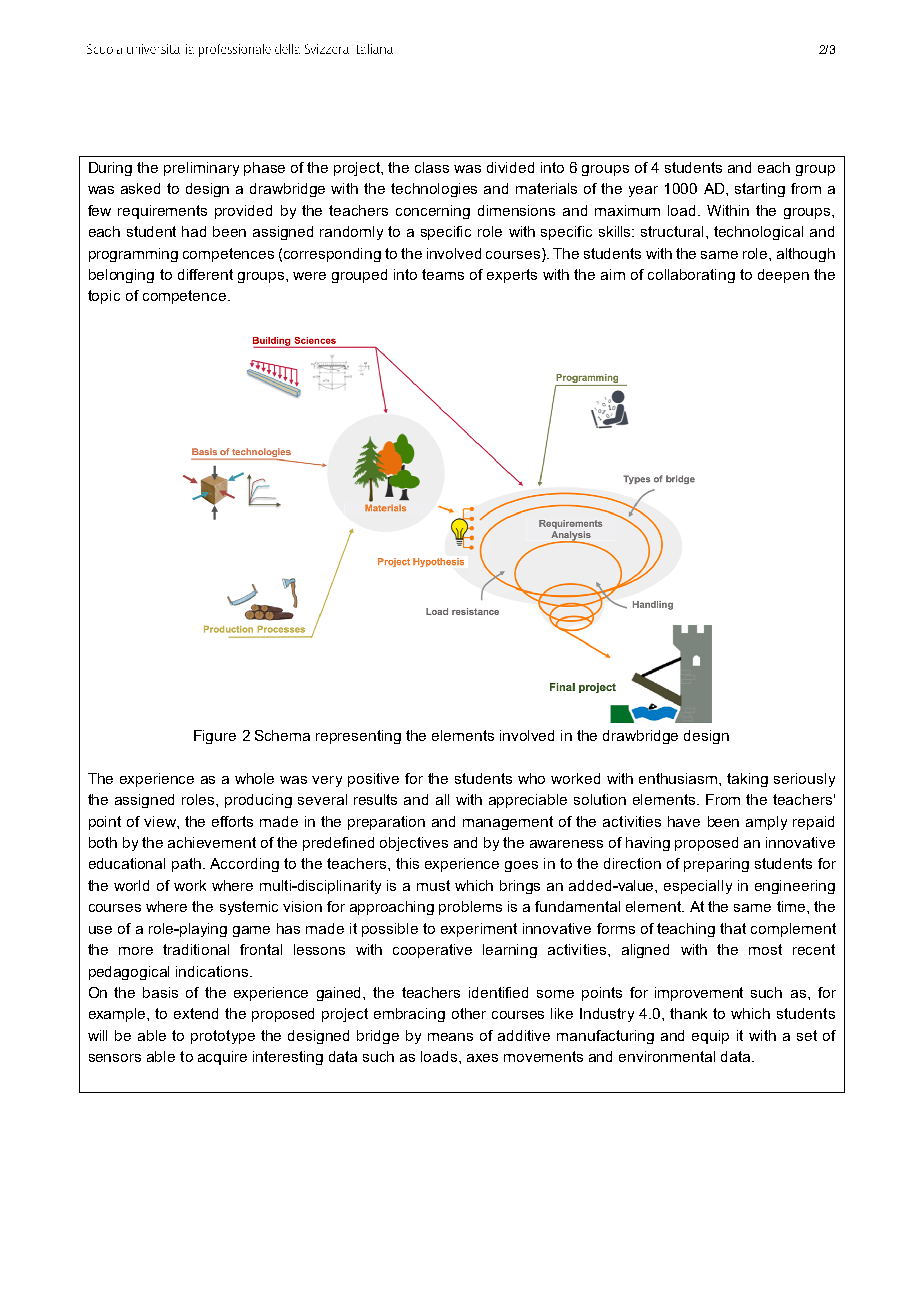  What do you see at coordinates (760, 190) in the page?
I see `starting` at bounding box center [760, 190].
